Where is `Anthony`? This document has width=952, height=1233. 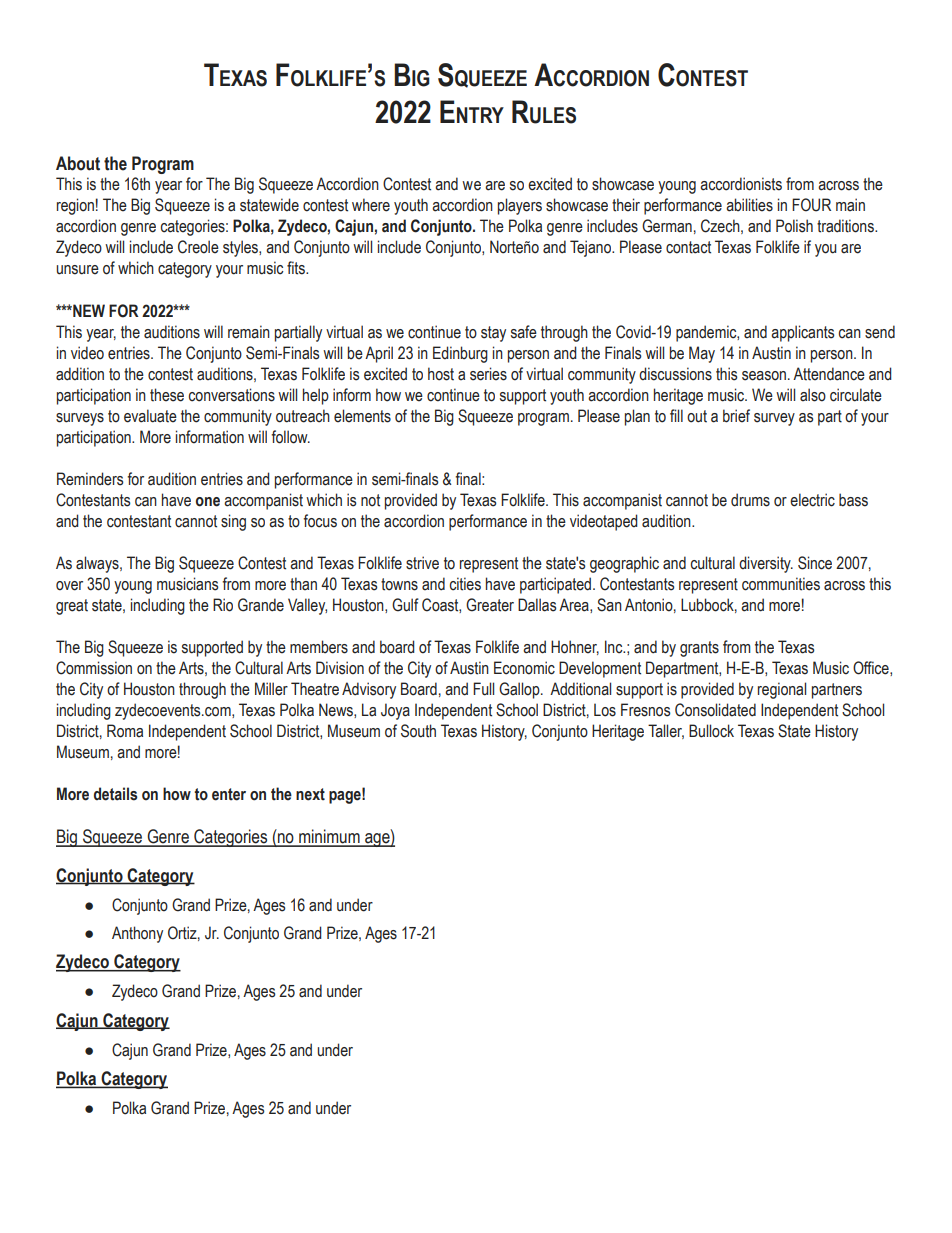
Anthony is located at coordinates (137, 934).
